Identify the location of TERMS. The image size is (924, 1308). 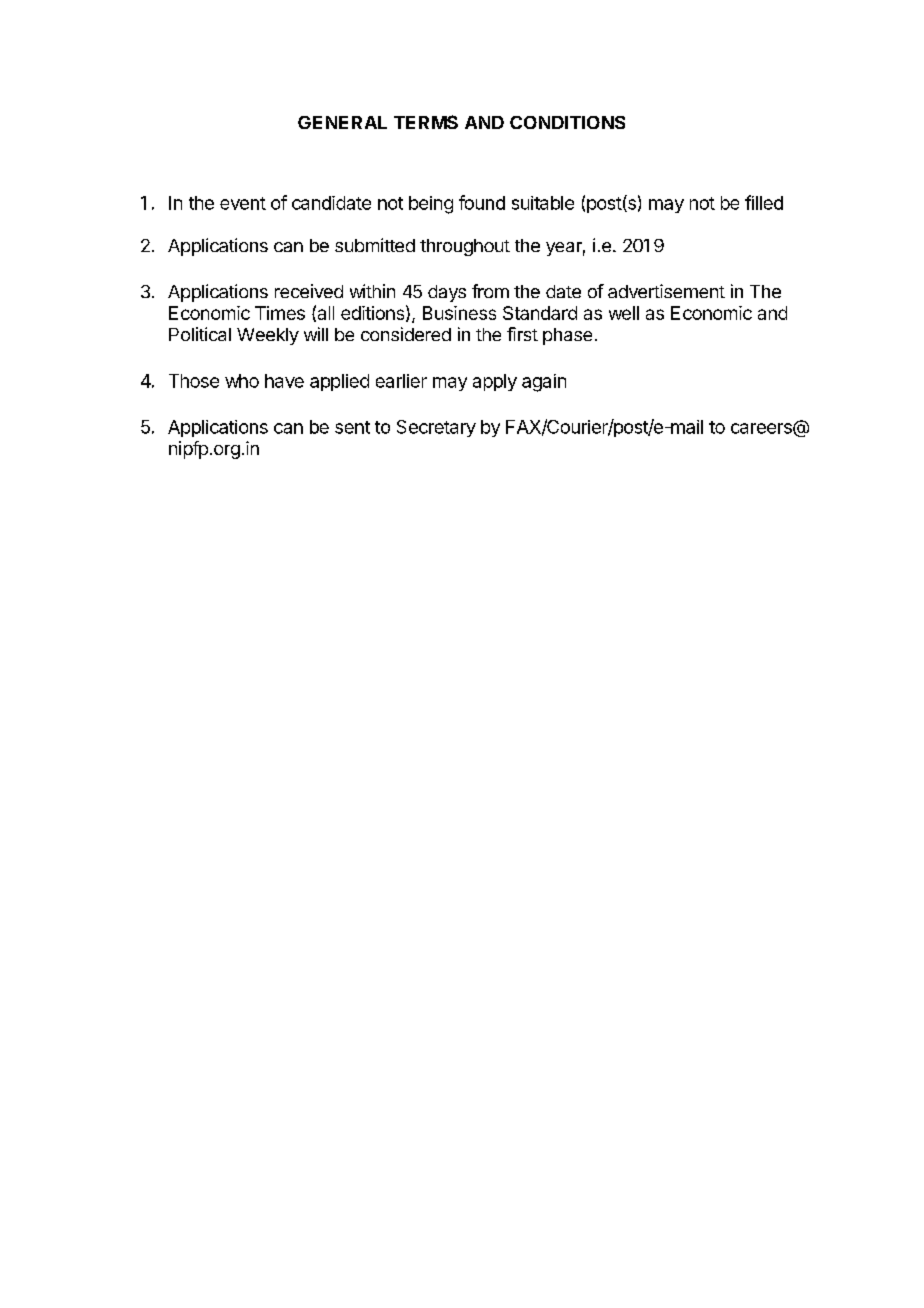
(426, 122).
